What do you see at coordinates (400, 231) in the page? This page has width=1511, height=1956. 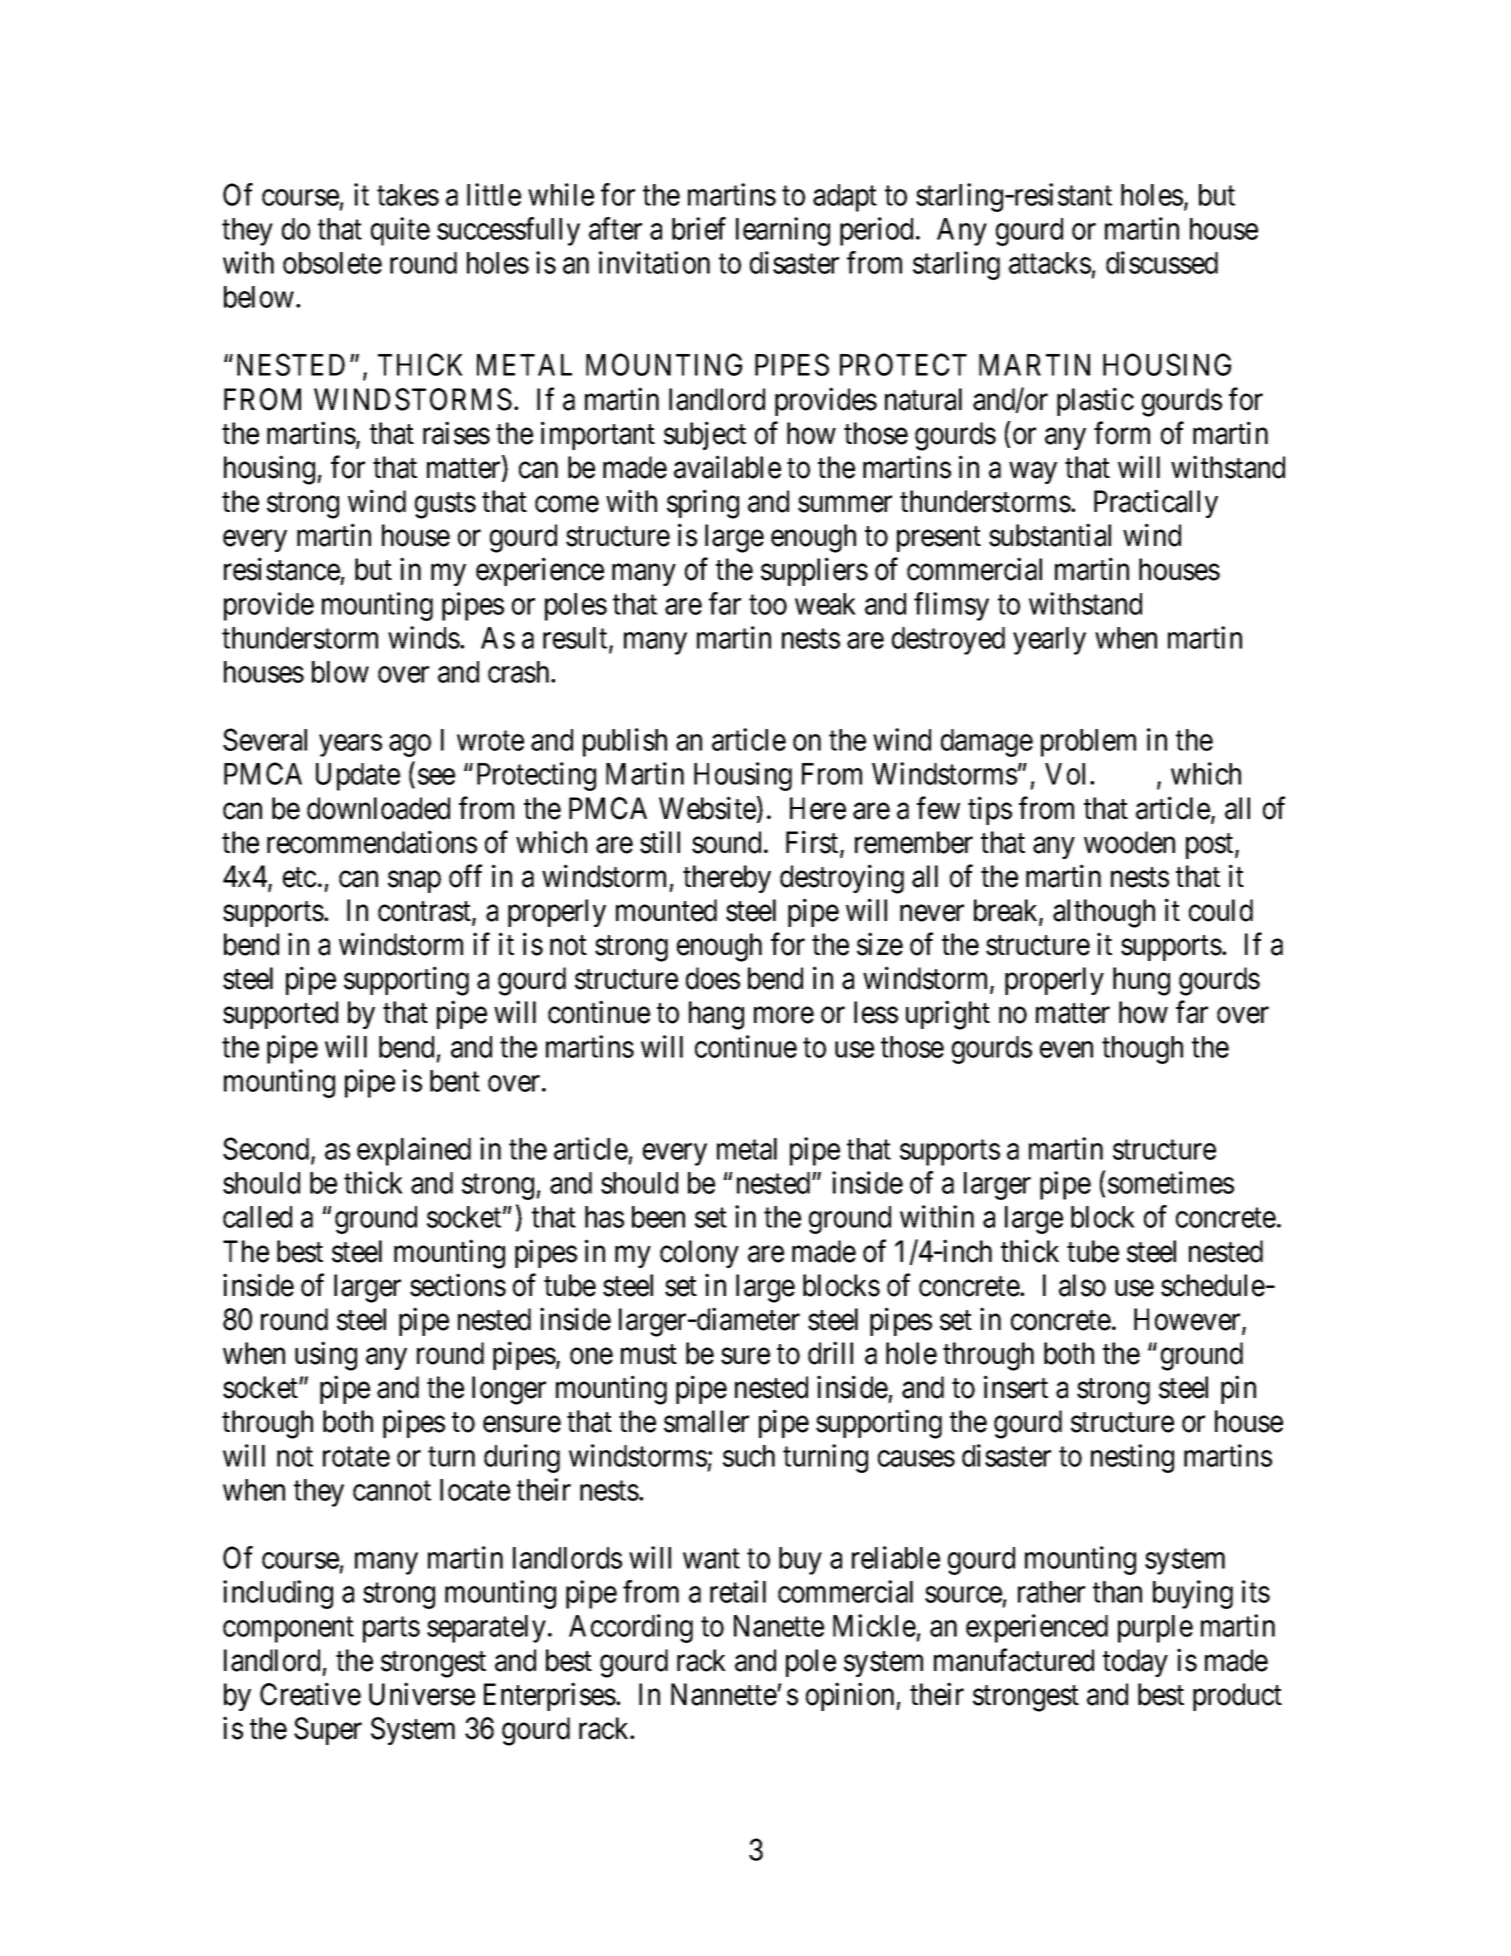 I see `quite` at bounding box center [400, 231].
